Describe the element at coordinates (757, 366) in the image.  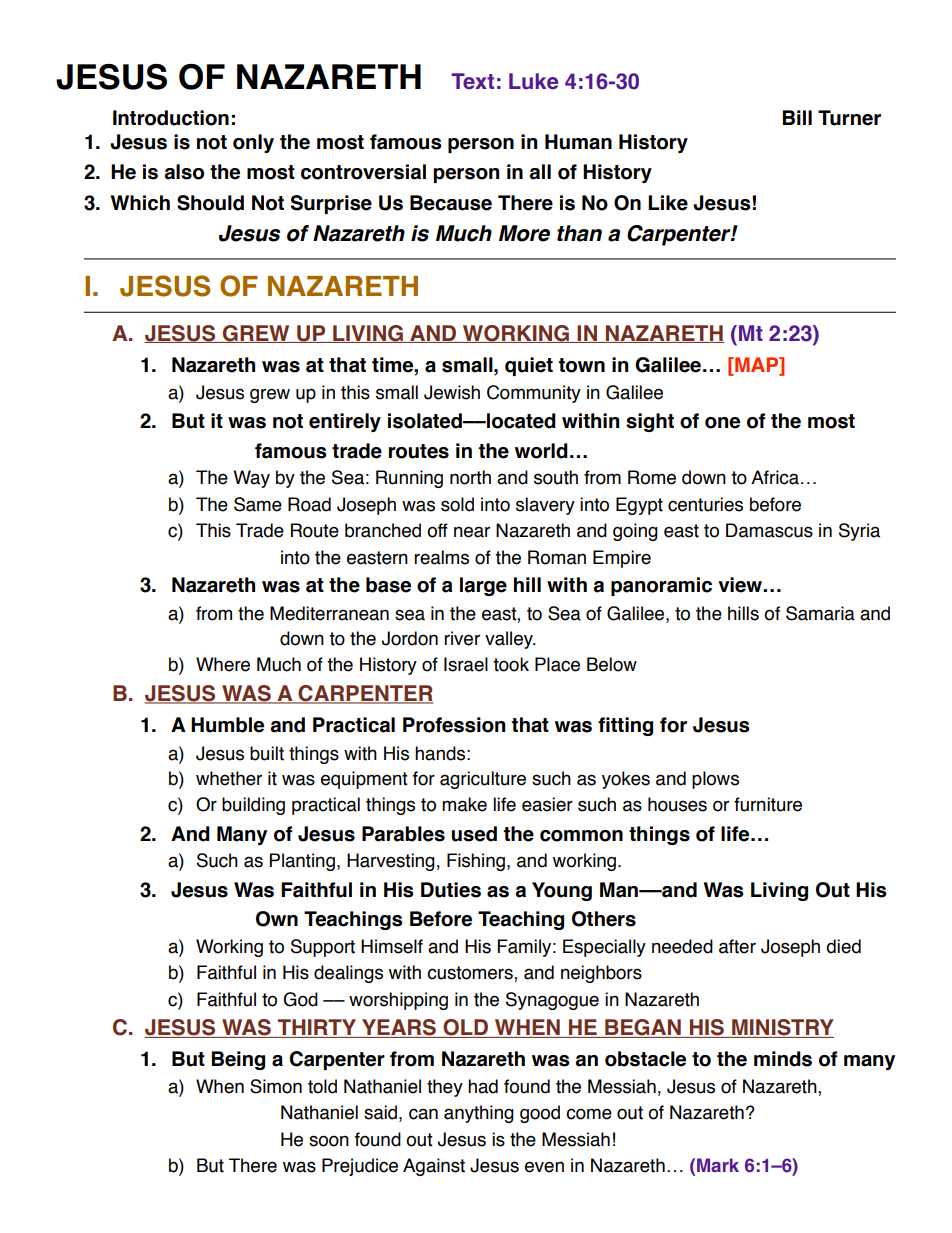
I see `MAP` at that location.
